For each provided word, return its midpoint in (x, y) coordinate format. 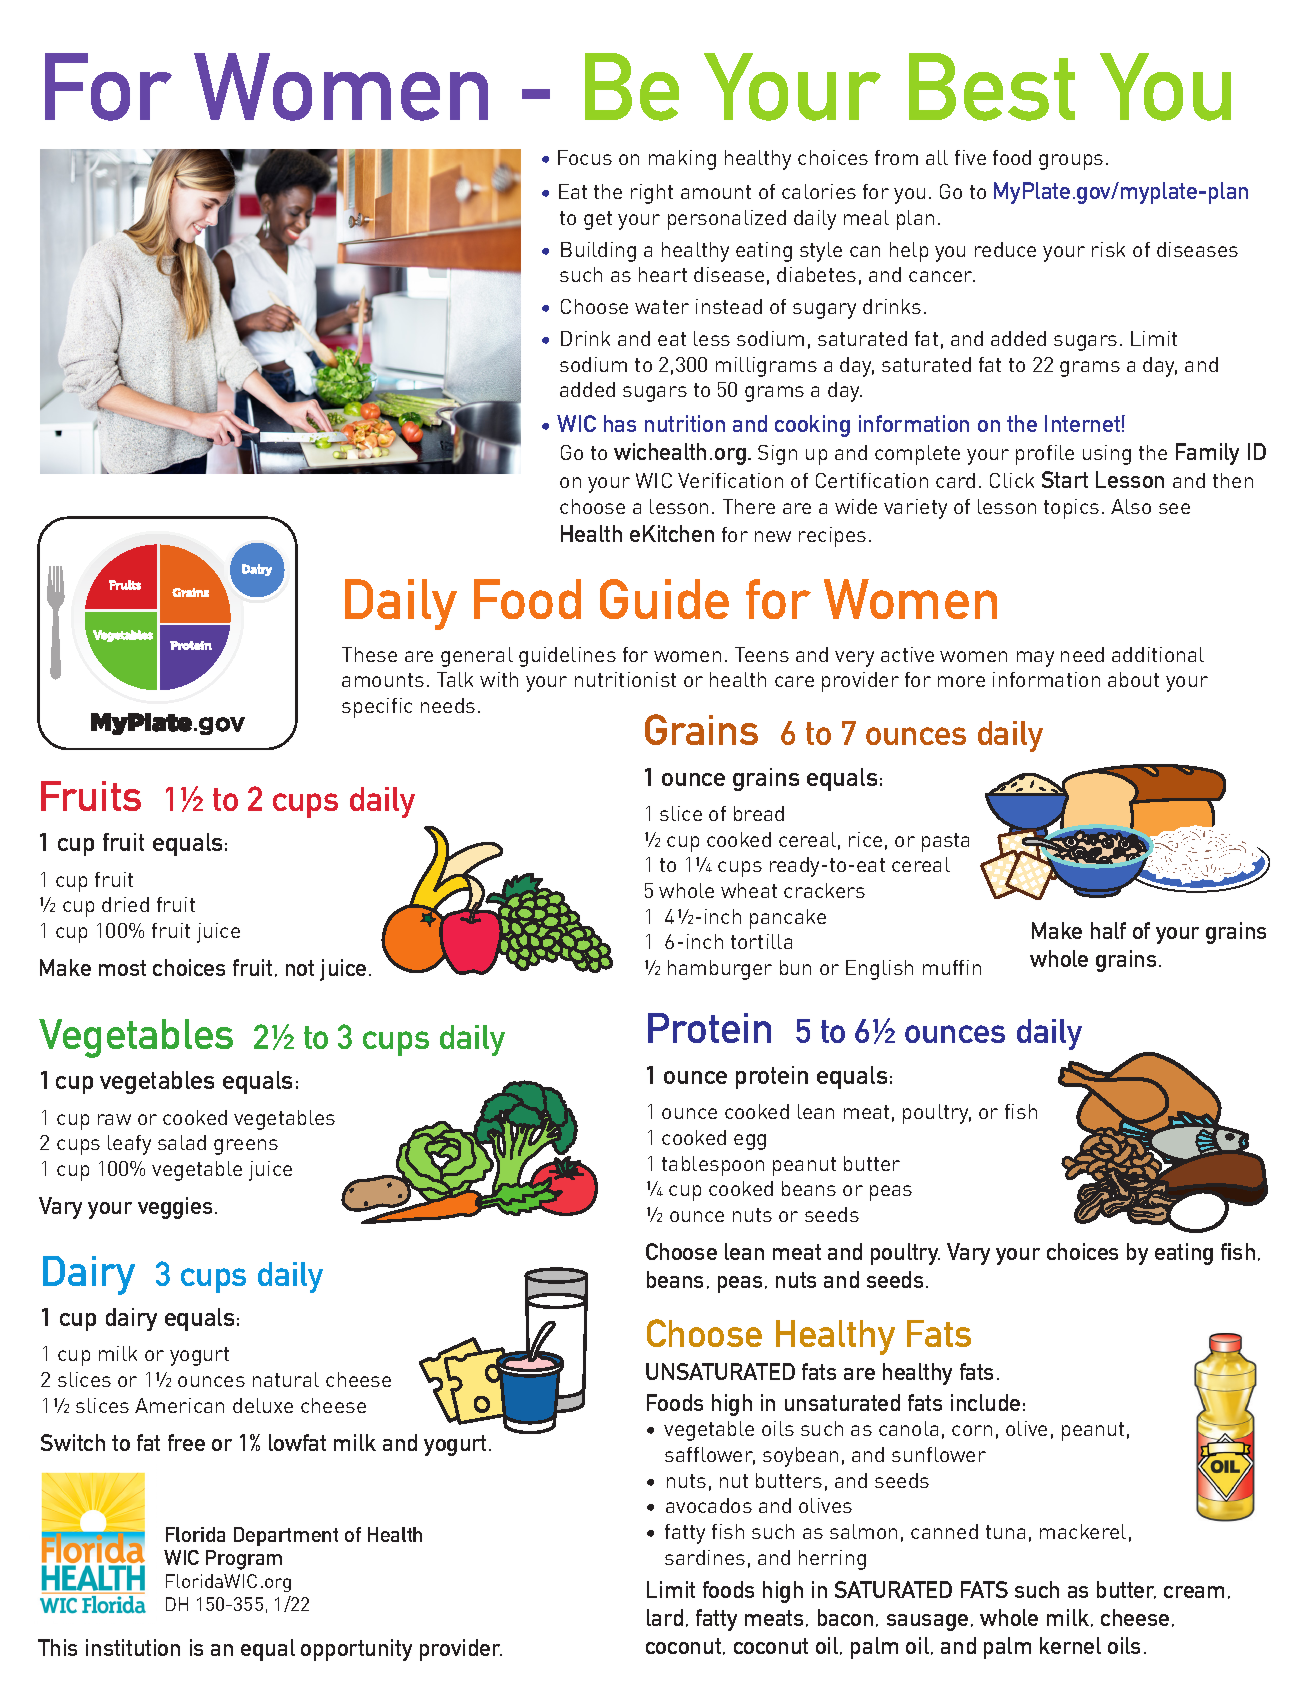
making (682, 160)
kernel (1070, 1645)
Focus (585, 157)
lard (665, 1617)
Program (244, 1560)
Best (992, 87)
